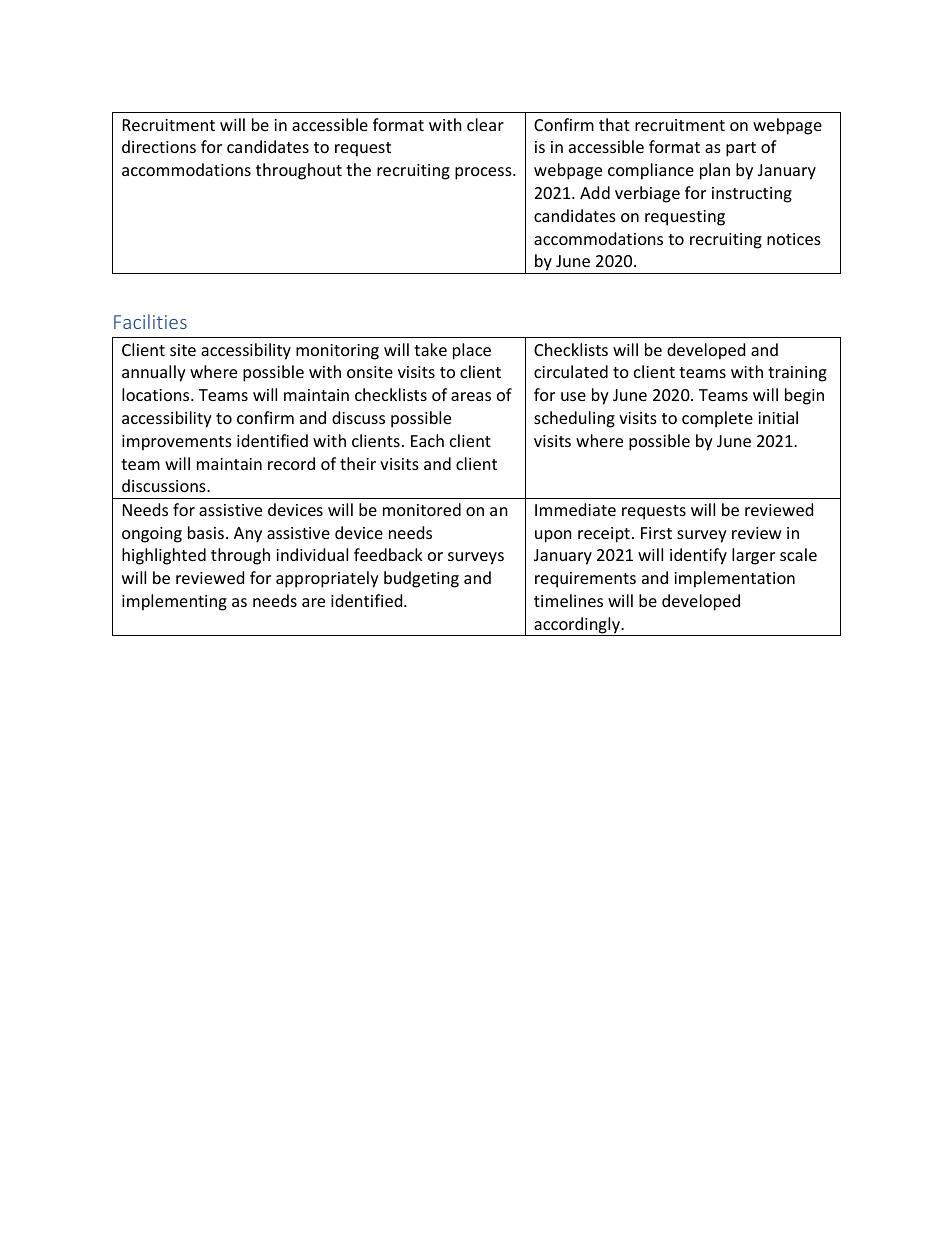 This screenshot has height=1233, width=952. I want to click on Add, so click(595, 192).
